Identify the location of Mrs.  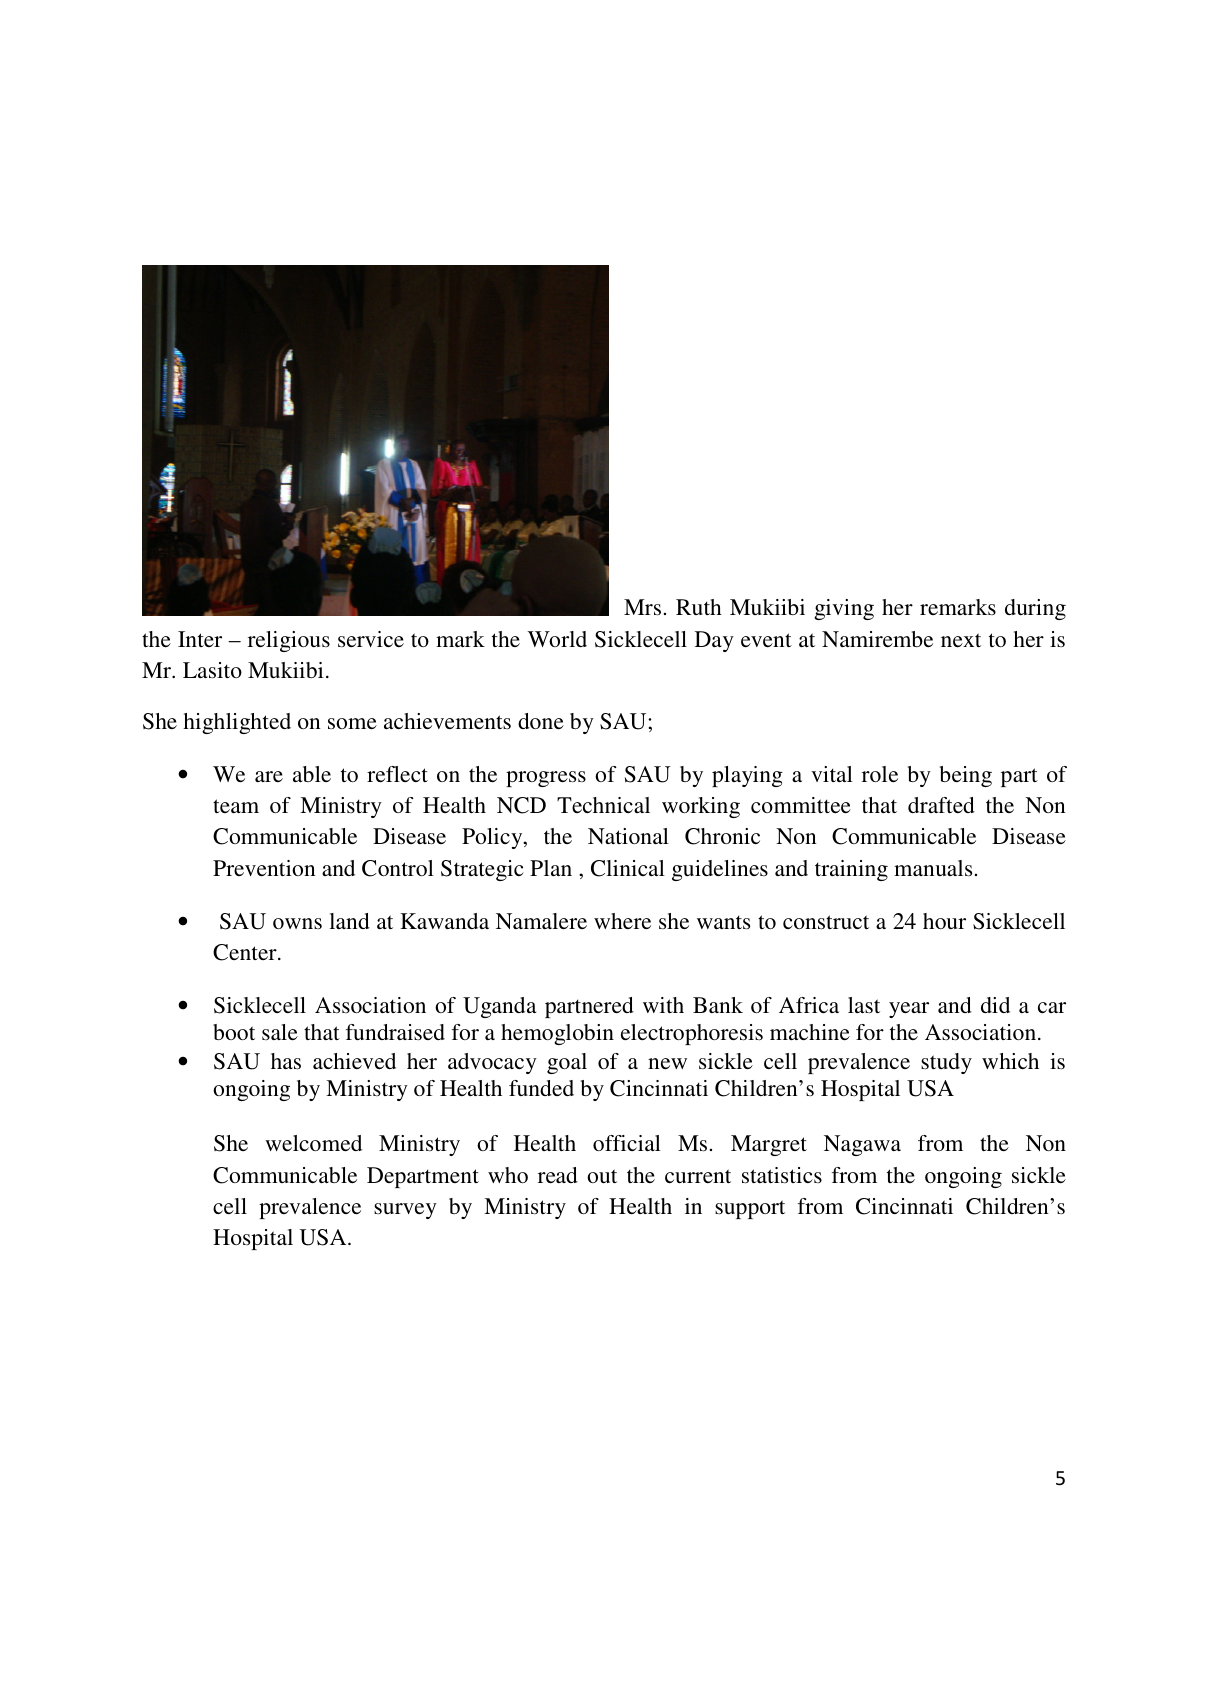
(642, 607).
